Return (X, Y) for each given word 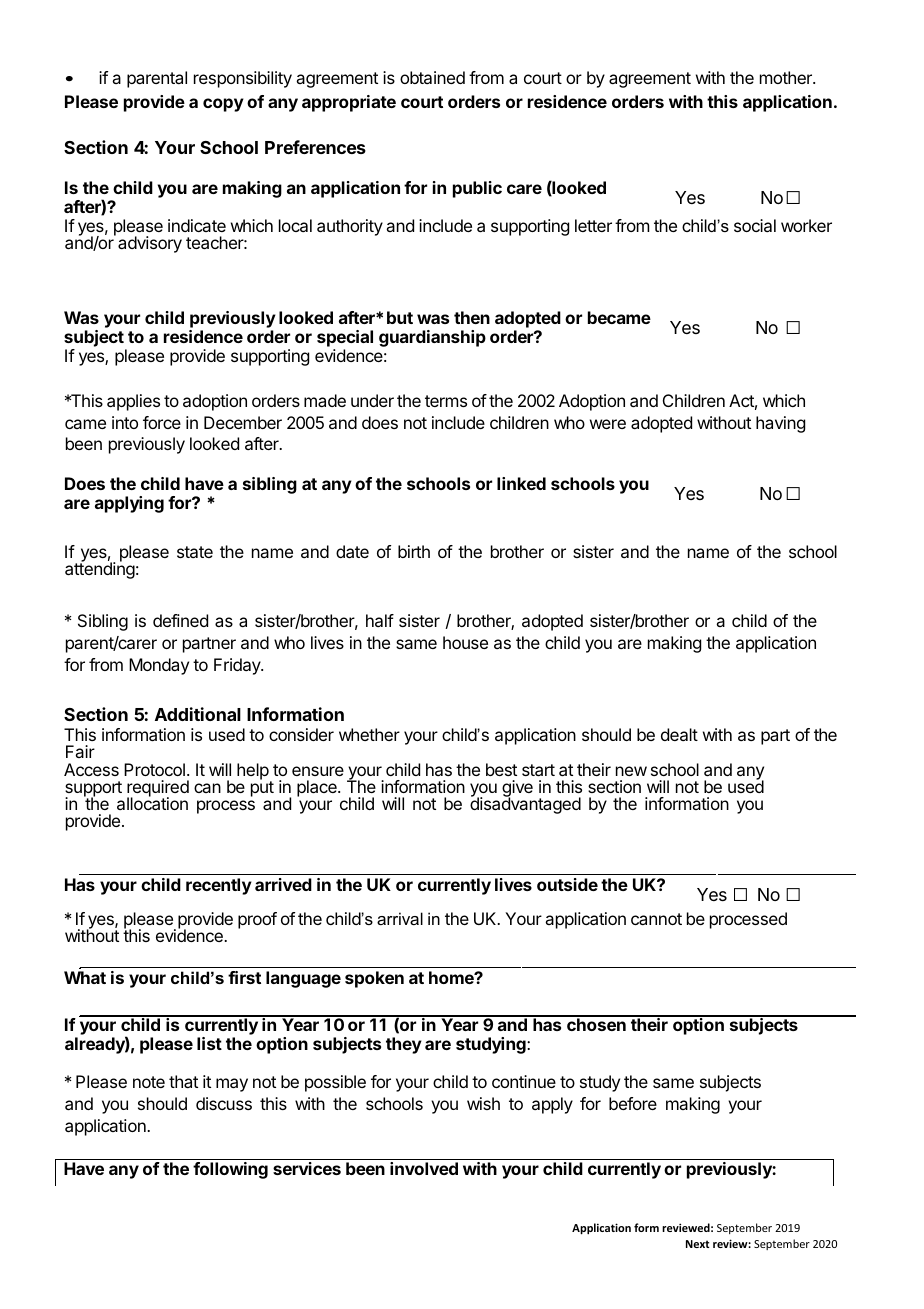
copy (223, 105)
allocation (152, 803)
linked (521, 483)
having (780, 424)
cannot (656, 919)
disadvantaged (525, 805)
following (230, 1170)
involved (424, 1168)
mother (787, 77)
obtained (432, 77)
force (162, 422)
